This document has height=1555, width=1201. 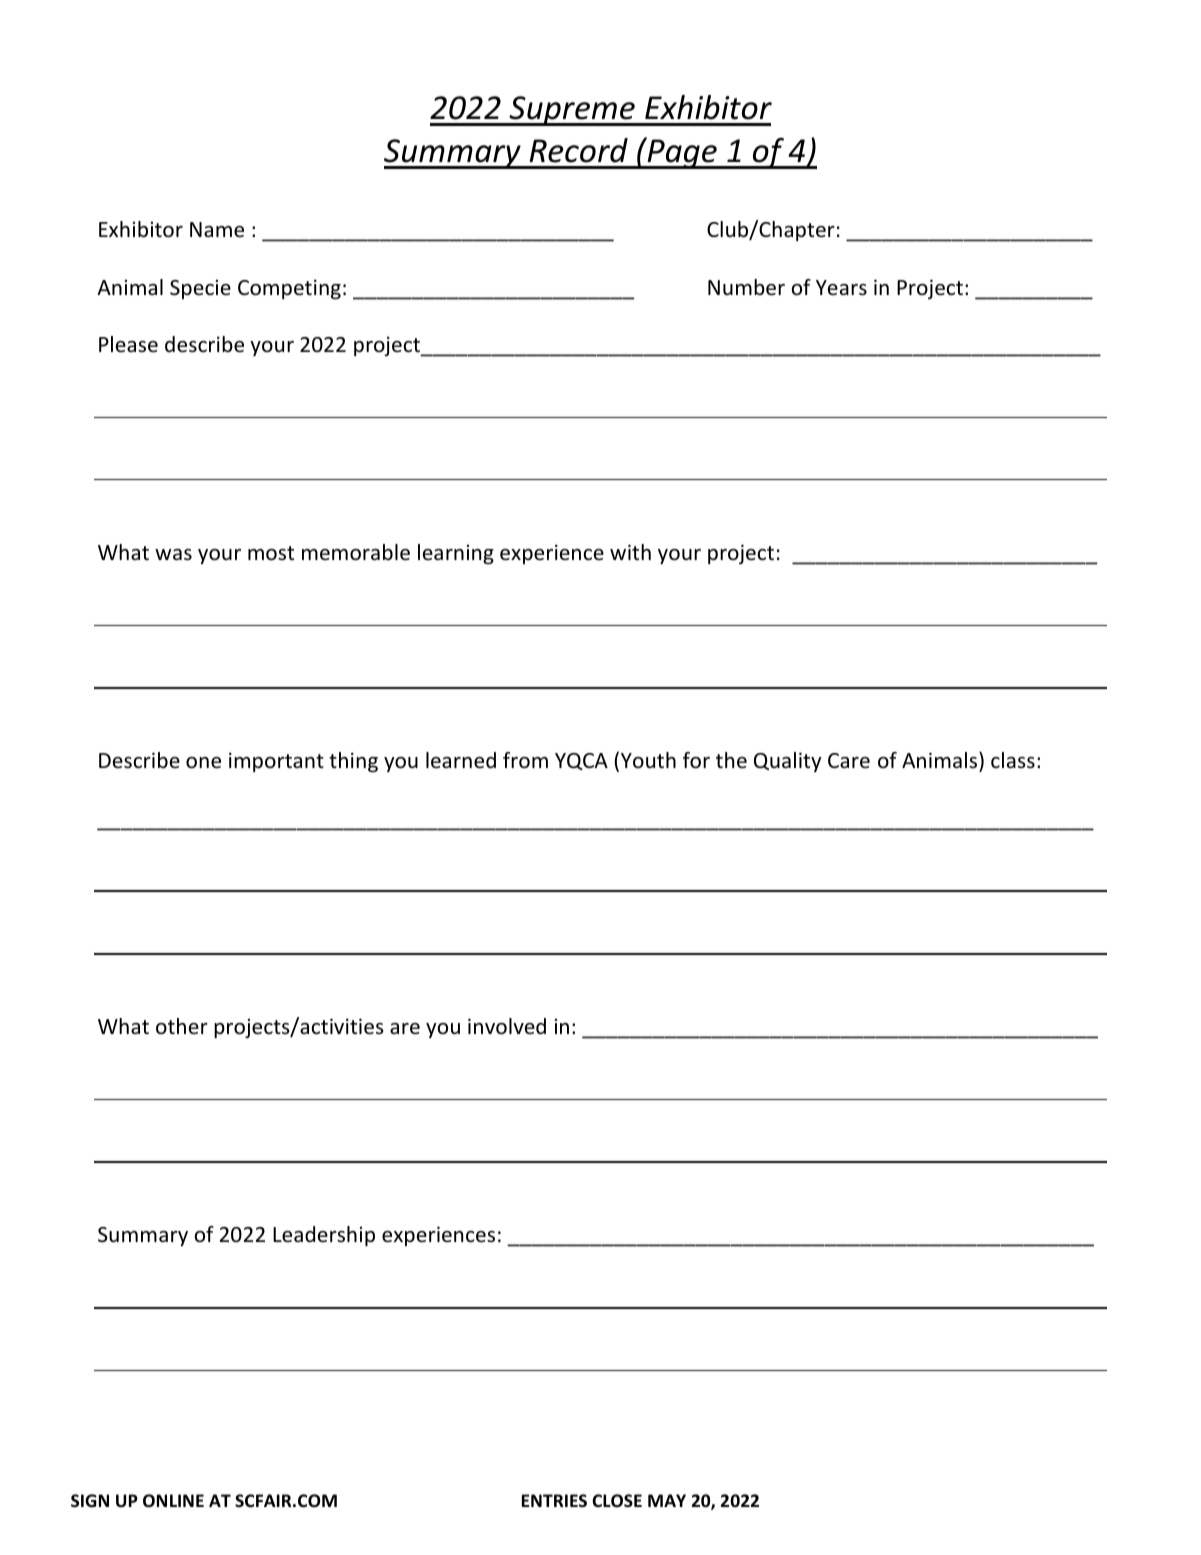 What do you see at coordinates (841, 288) in the document?
I see `Years` at bounding box center [841, 288].
